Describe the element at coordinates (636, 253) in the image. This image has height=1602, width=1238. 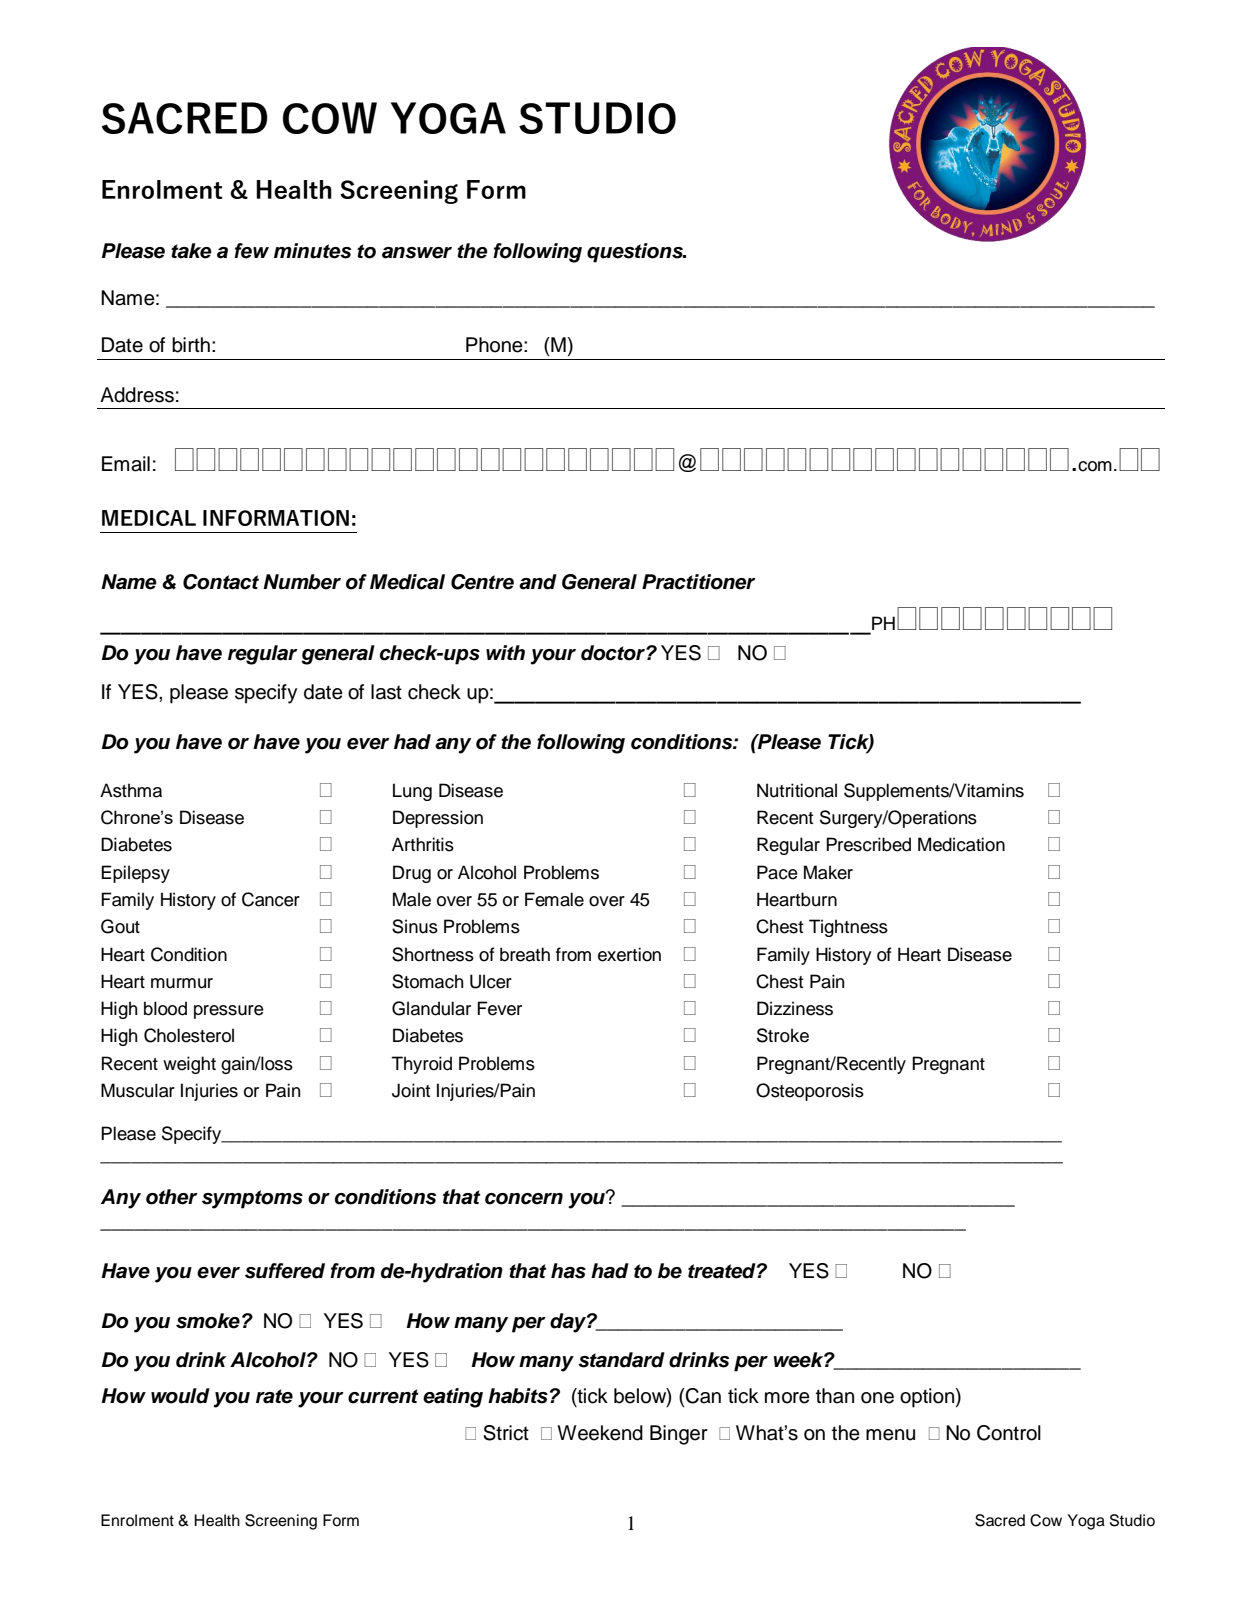
I see `questions` at that location.
